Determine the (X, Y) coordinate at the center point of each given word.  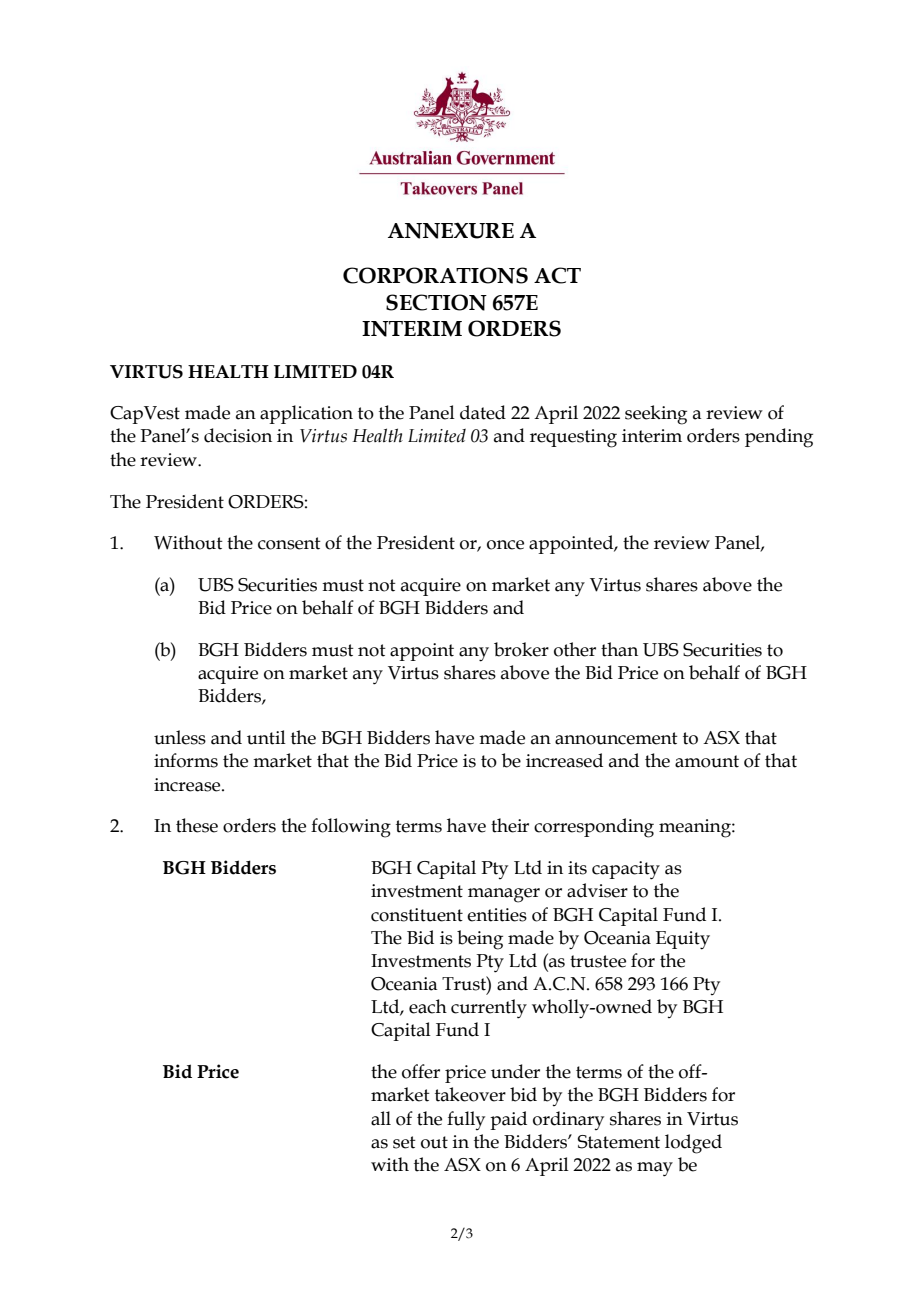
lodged (693, 1144)
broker (521, 649)
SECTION (436, 302)
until (266, 737)
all (381, 1118)
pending (779, 438)
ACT (557, 275)
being (480, 940)
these (197, 825)
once (505, 545)
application (306, 414)
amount (707, 761)
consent (289, 543)
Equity (683, 940)
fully (466, 1120)
